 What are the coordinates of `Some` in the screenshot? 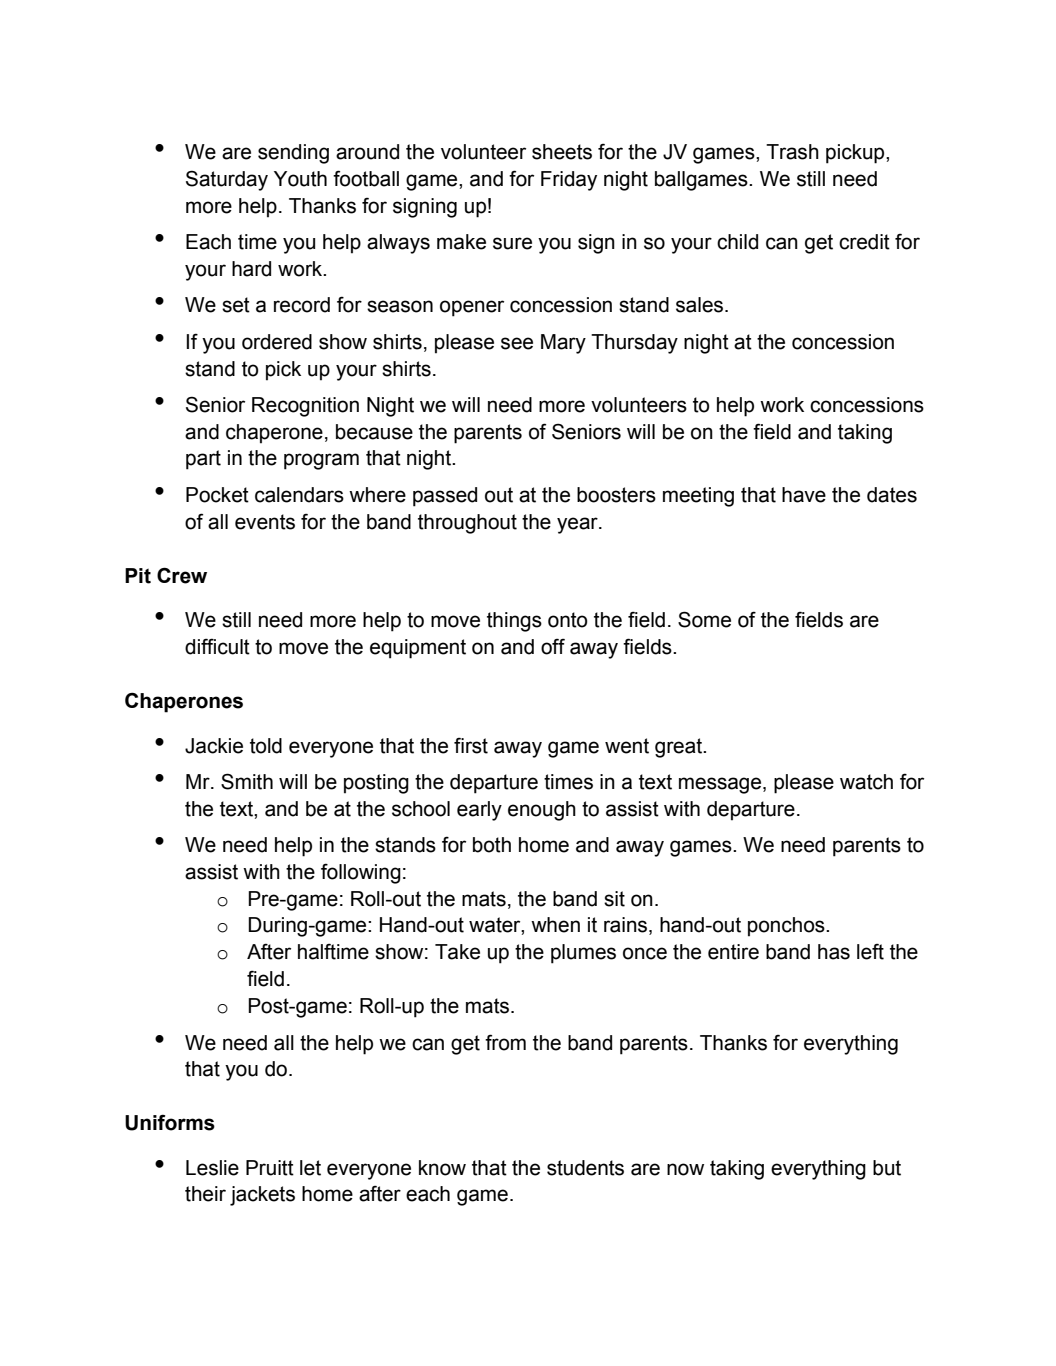 It's located at (704, 619).
